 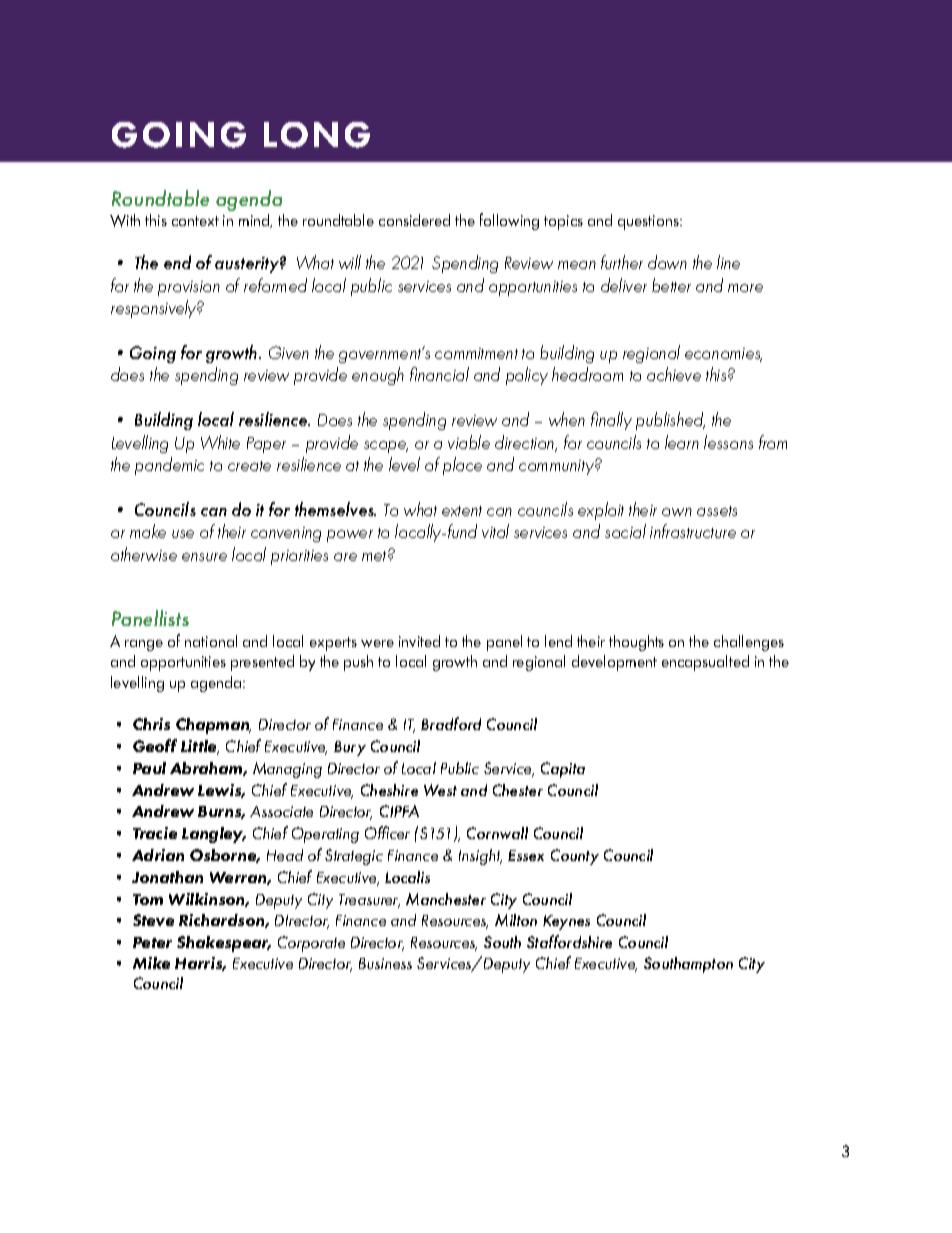 I want to click on Milton, so click(x=516, y=920).
